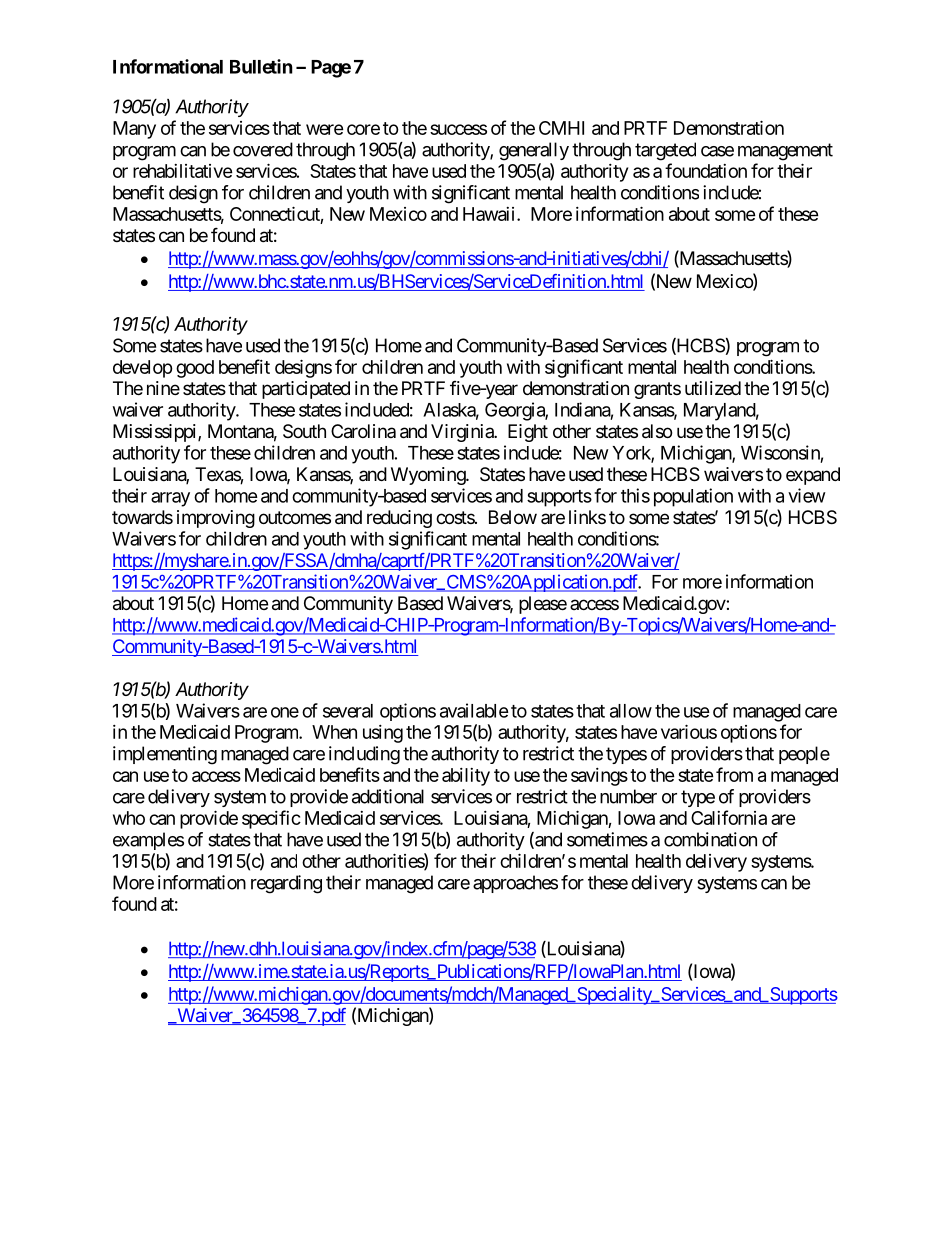 The width and height of the document is (952, 1233). Describe the element at coordinates (286, 884) in the document. I see `regarding` at that location.
